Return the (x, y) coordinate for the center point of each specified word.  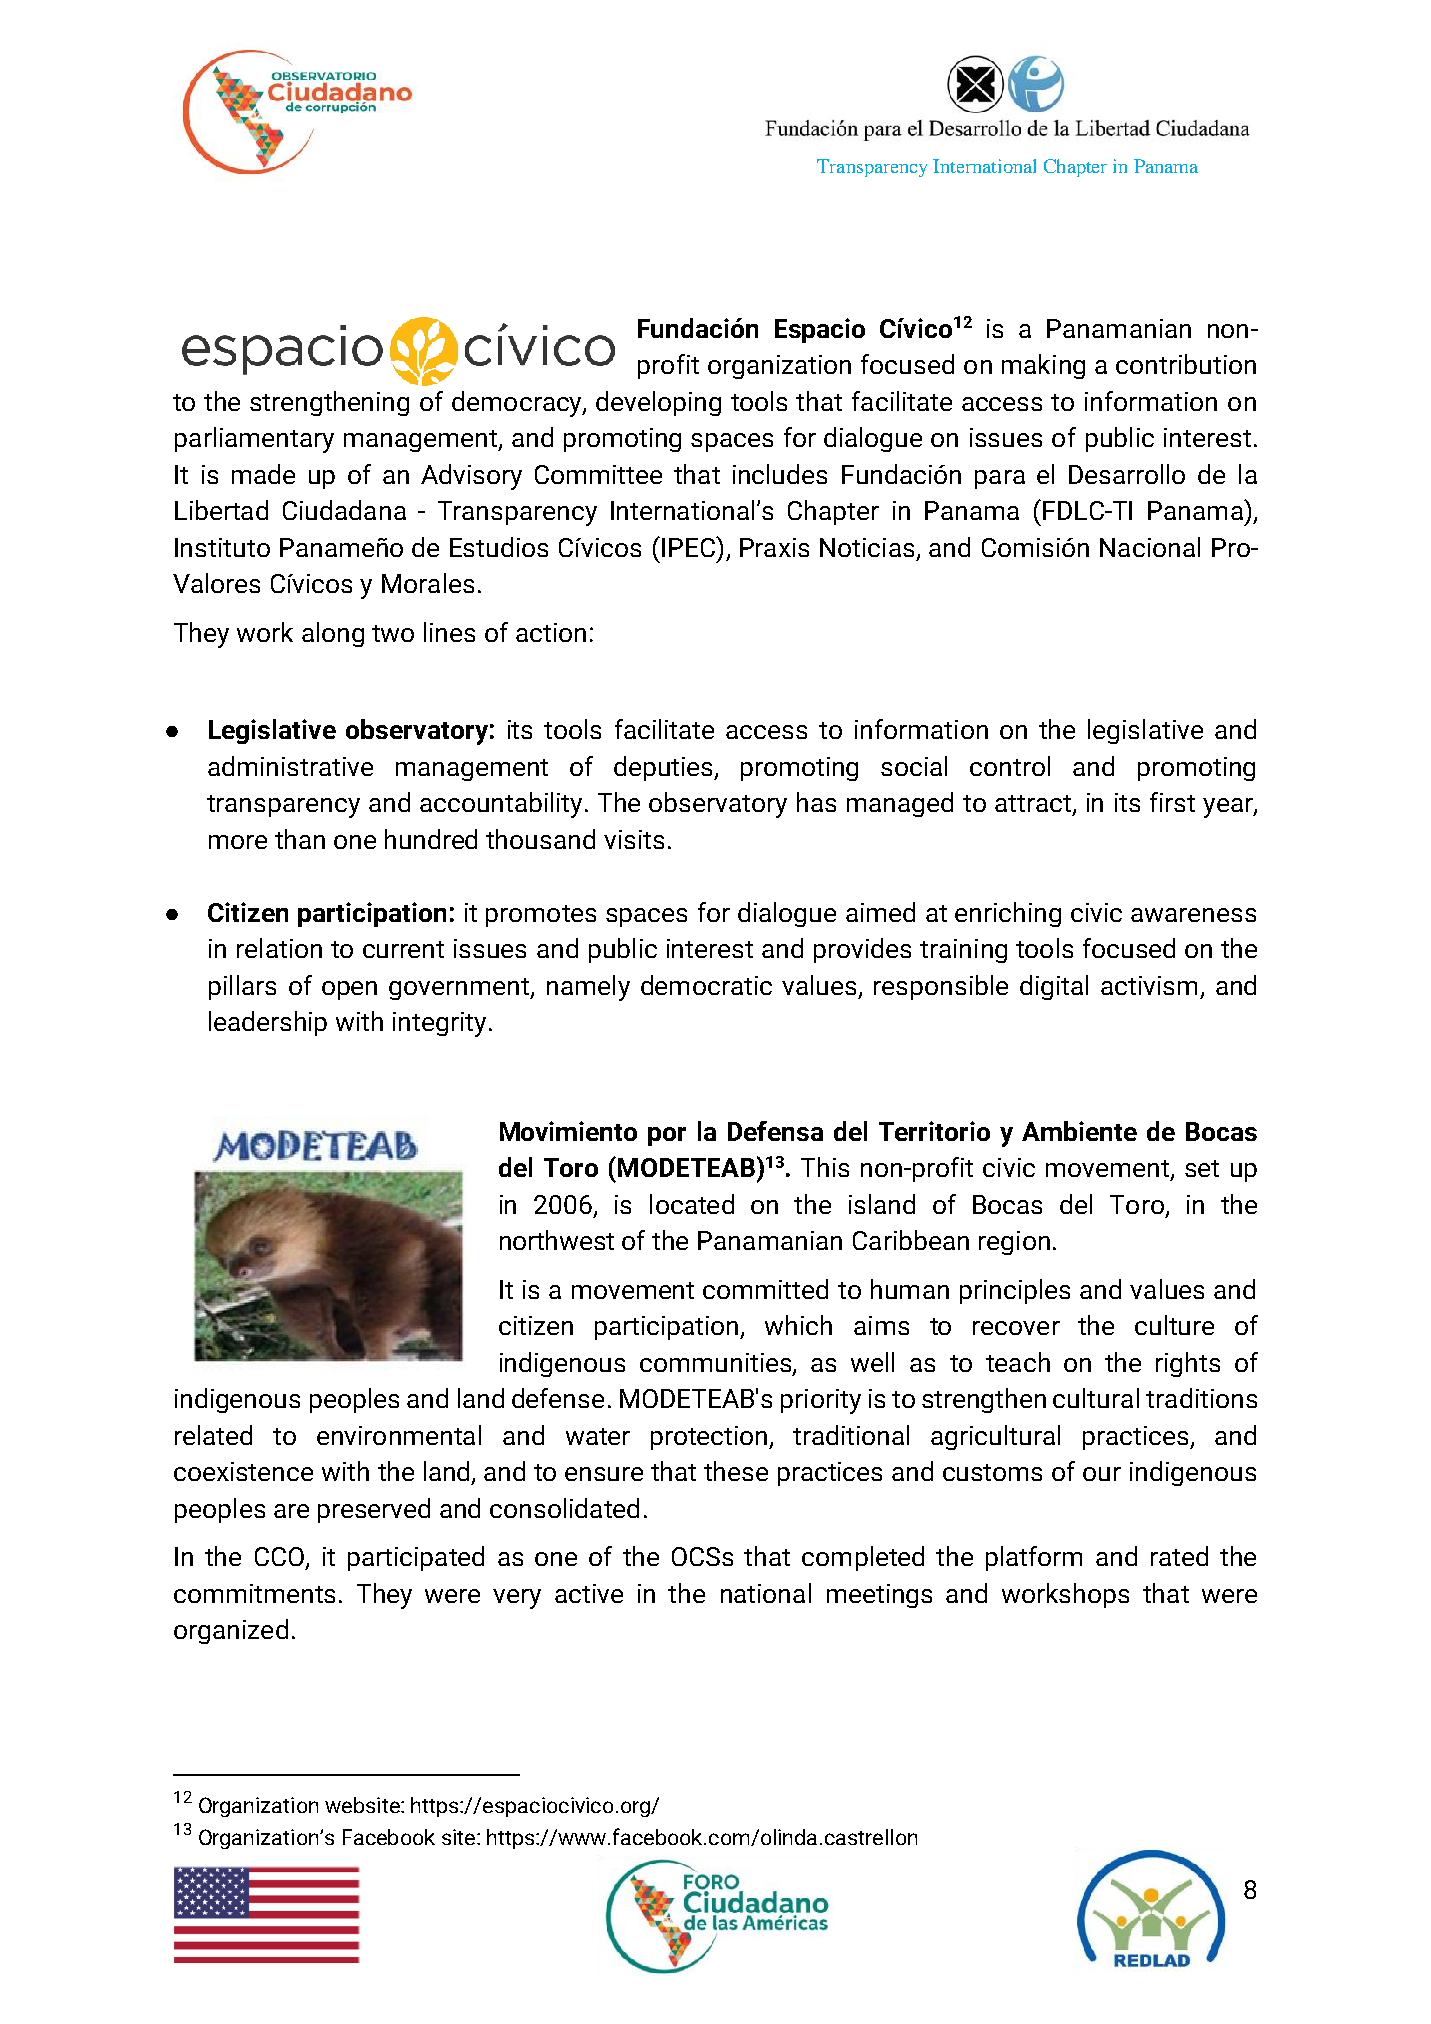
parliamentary (254, 440)
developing (658, 403)
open (349, 990)
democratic (706, 985)
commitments (254, 1593)
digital (1054, 987)
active (589, 1593)
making (1043, 366)
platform (1034, 1558)
